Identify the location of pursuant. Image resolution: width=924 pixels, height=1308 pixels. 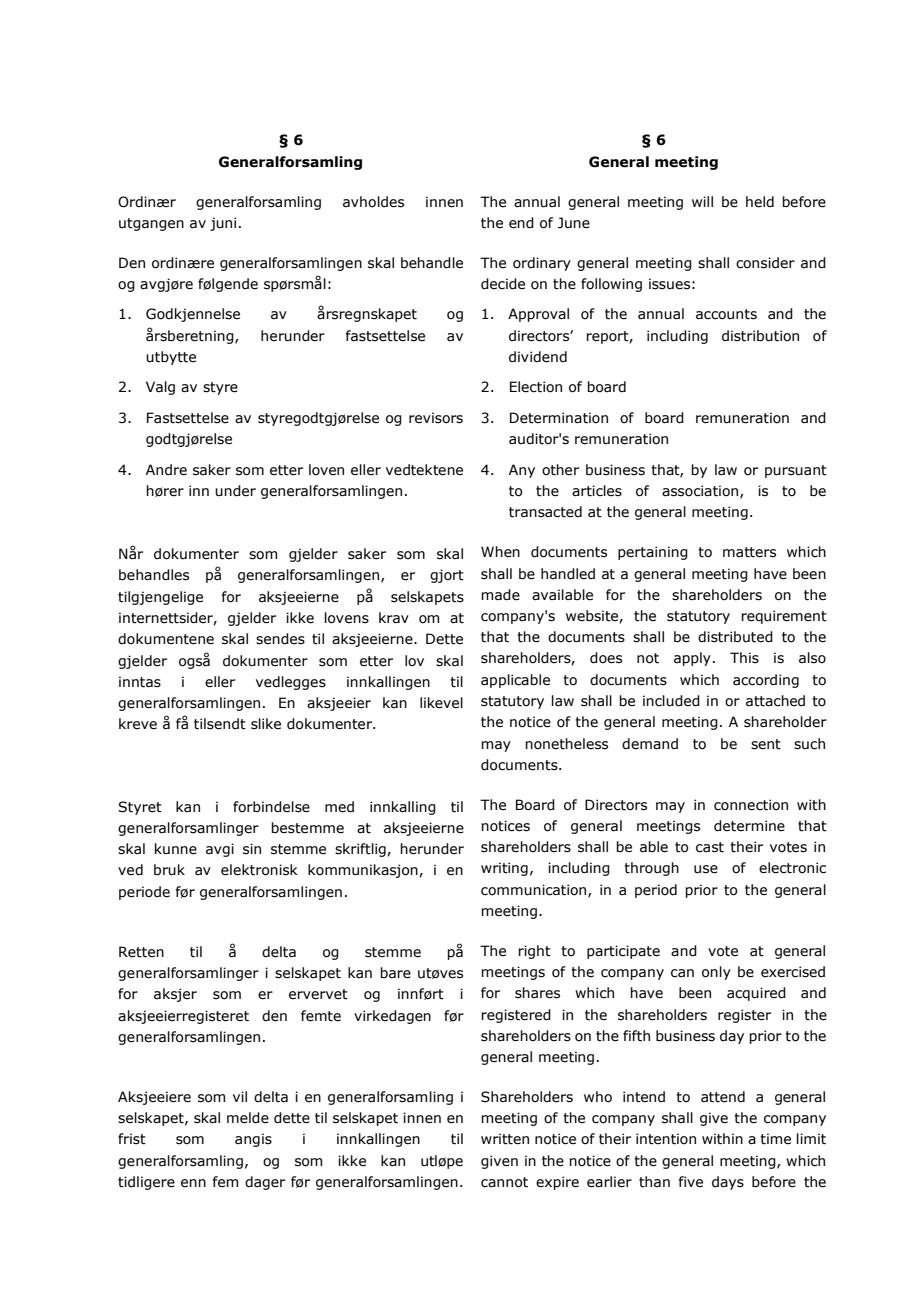
(796, 471).
